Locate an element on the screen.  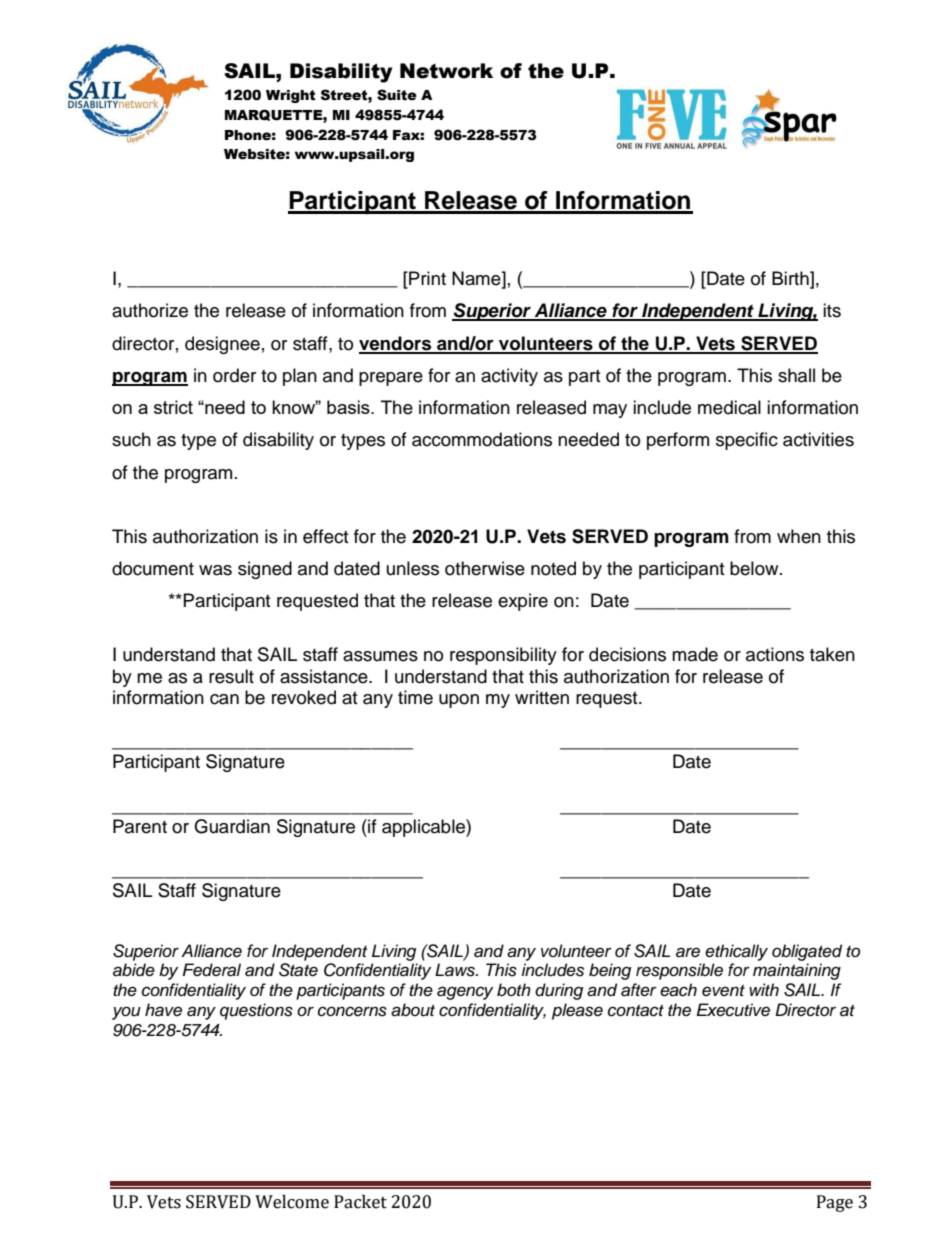
strict is located at coordinates (173, 407).
